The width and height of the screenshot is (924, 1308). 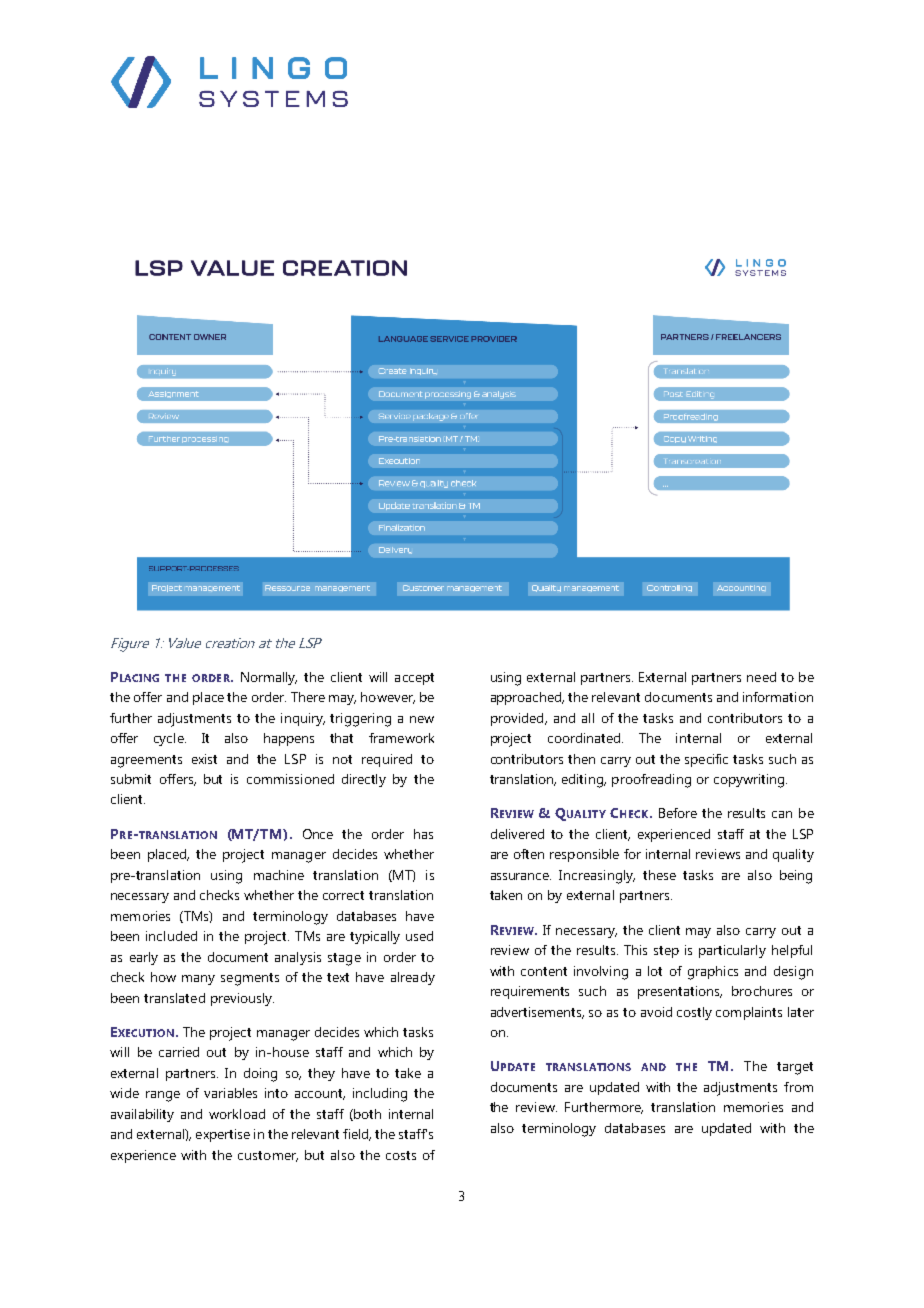 I want to click on accept, so click(x=414, y=679).
